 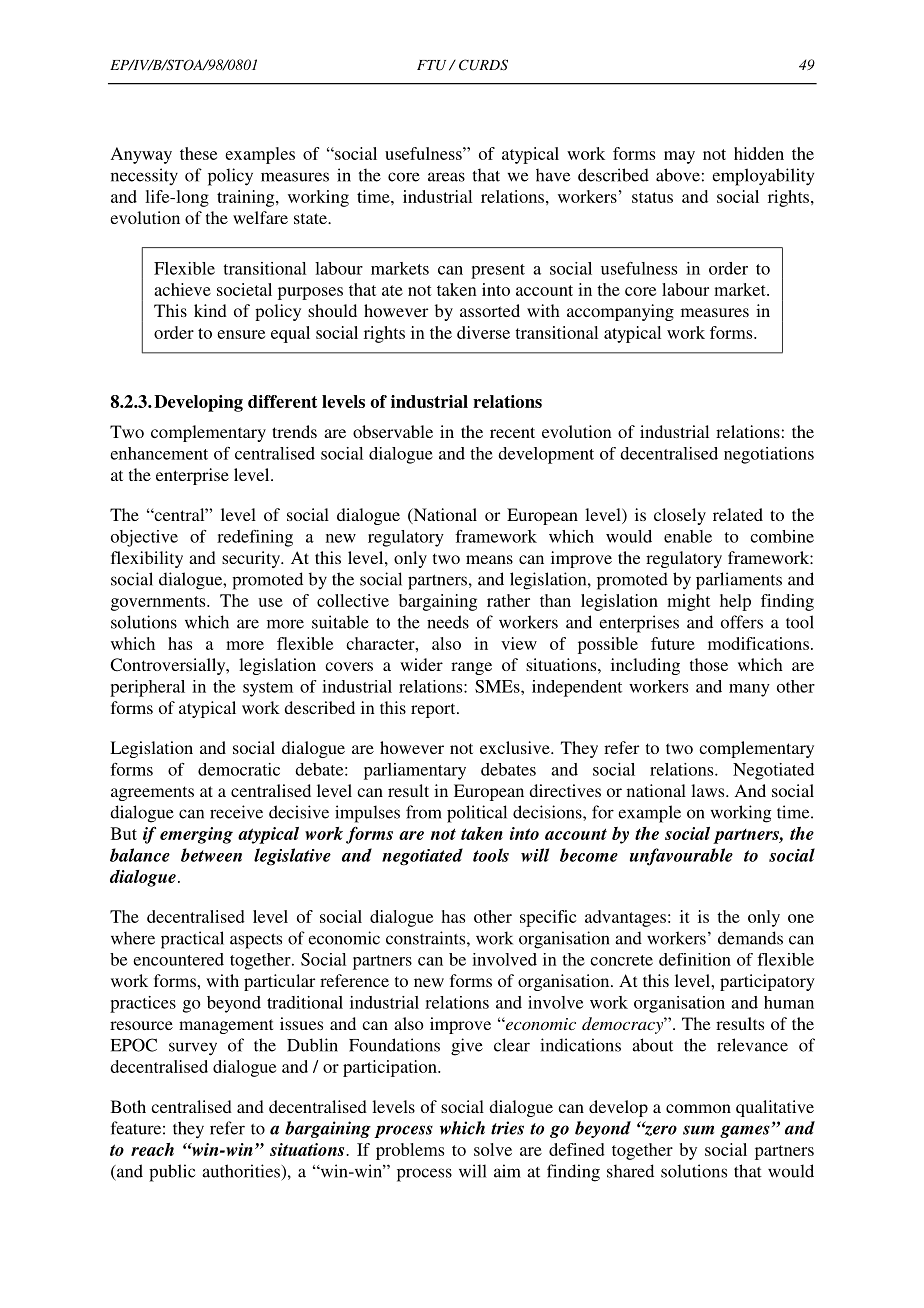 I want to click on hidden, so click(x=759, y=153).
